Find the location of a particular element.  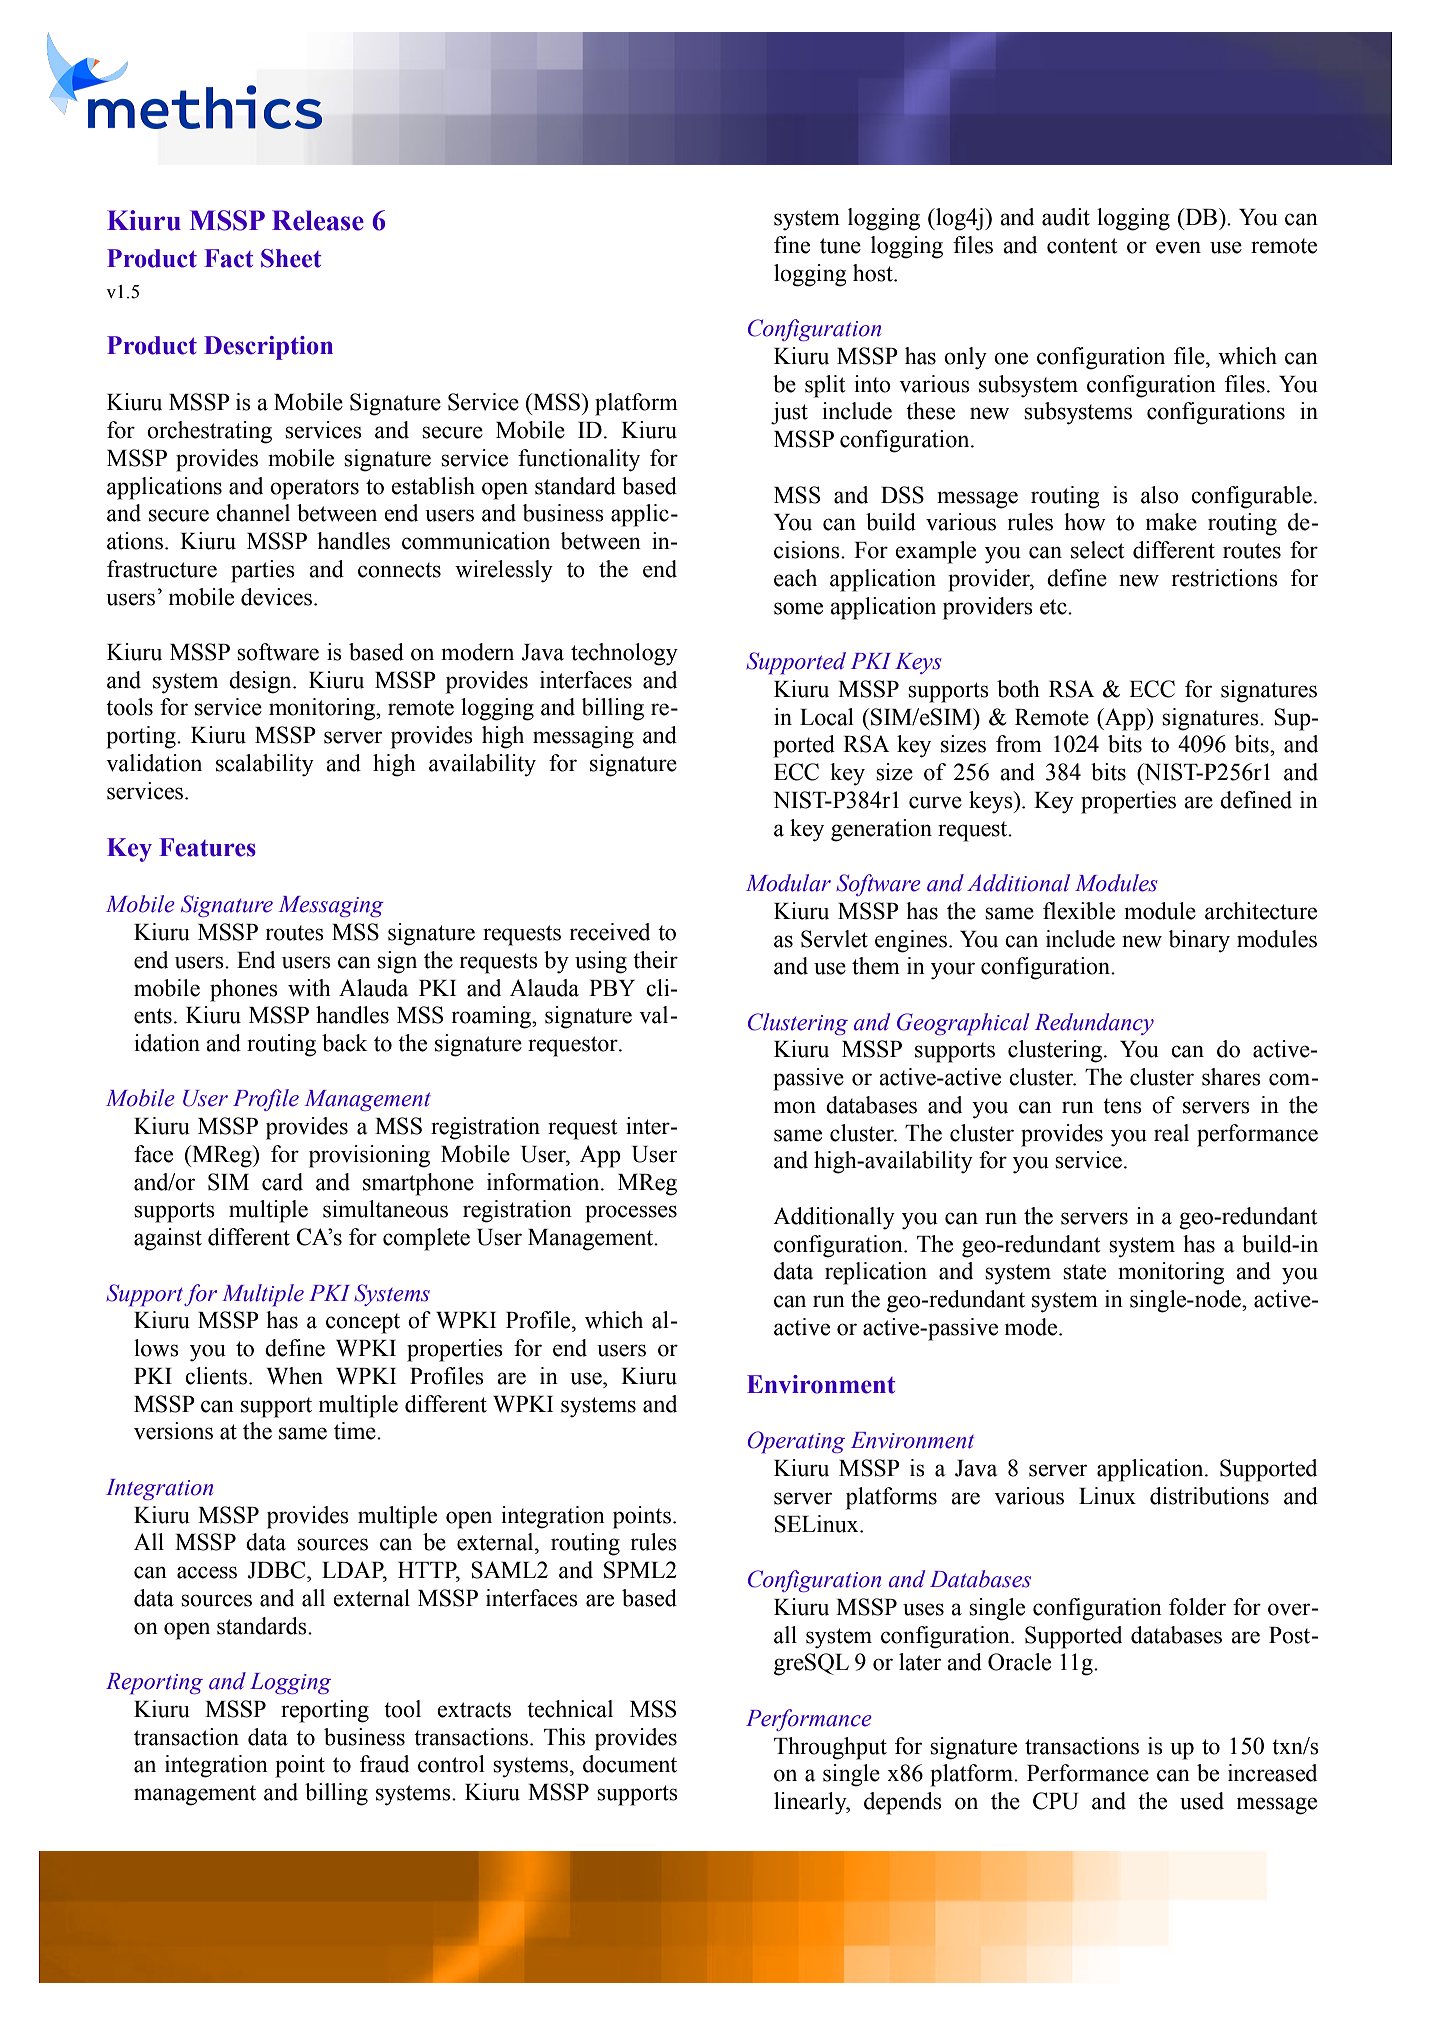

Redundancy is located at coordinates (1094, 1024).
